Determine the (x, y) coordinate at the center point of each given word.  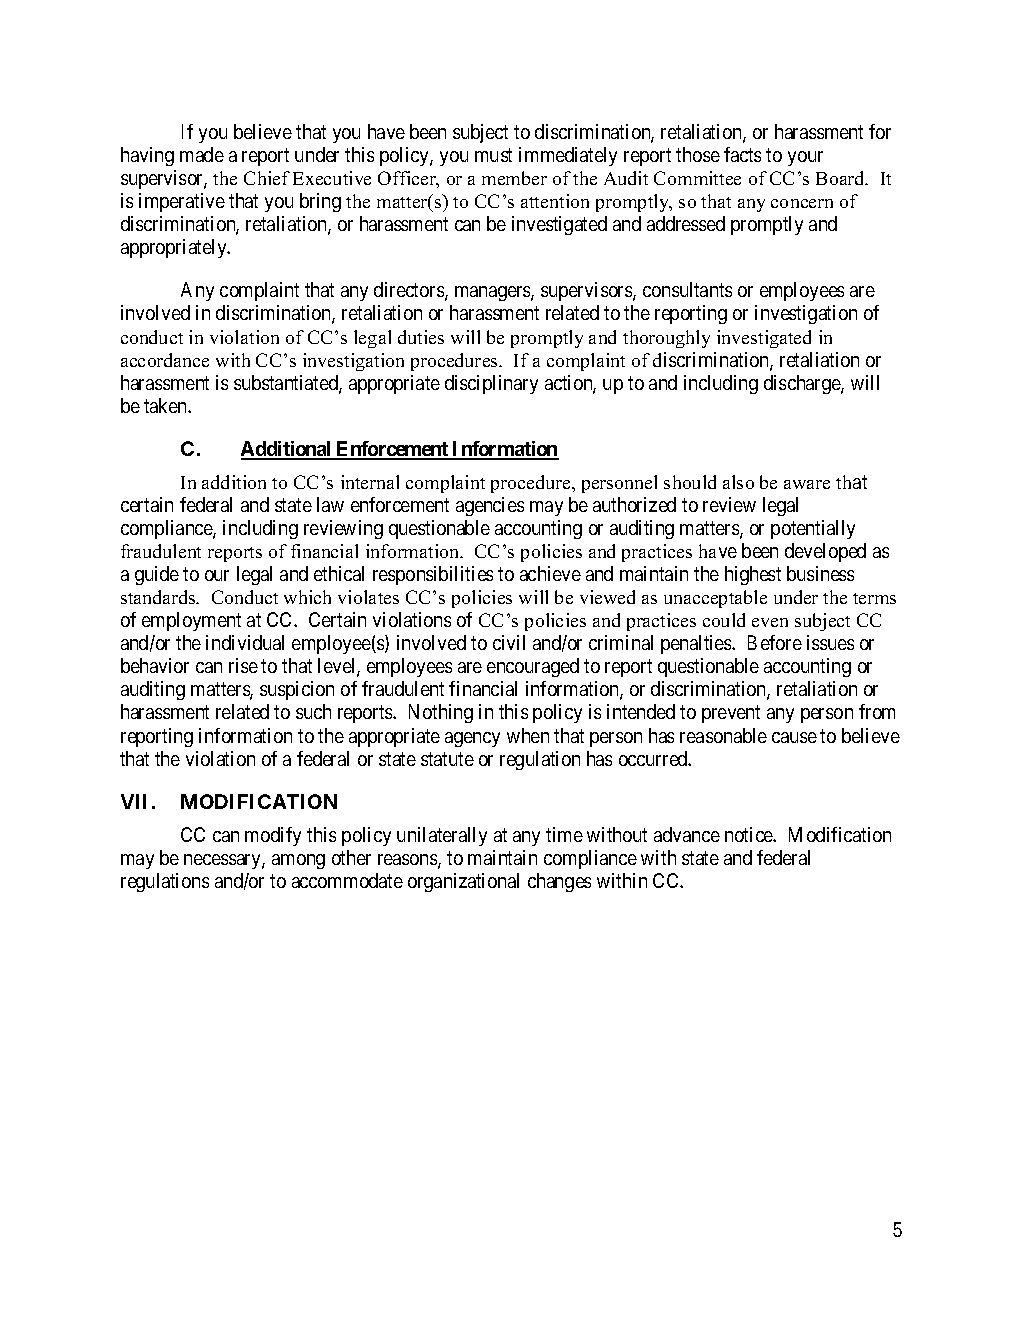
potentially (813, 529)
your (805, 158)
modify (273, 836)
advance (687, 834)
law (330, 504)
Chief (267, 178)
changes (559, 882)
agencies (490, 506)
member (514, 178)
